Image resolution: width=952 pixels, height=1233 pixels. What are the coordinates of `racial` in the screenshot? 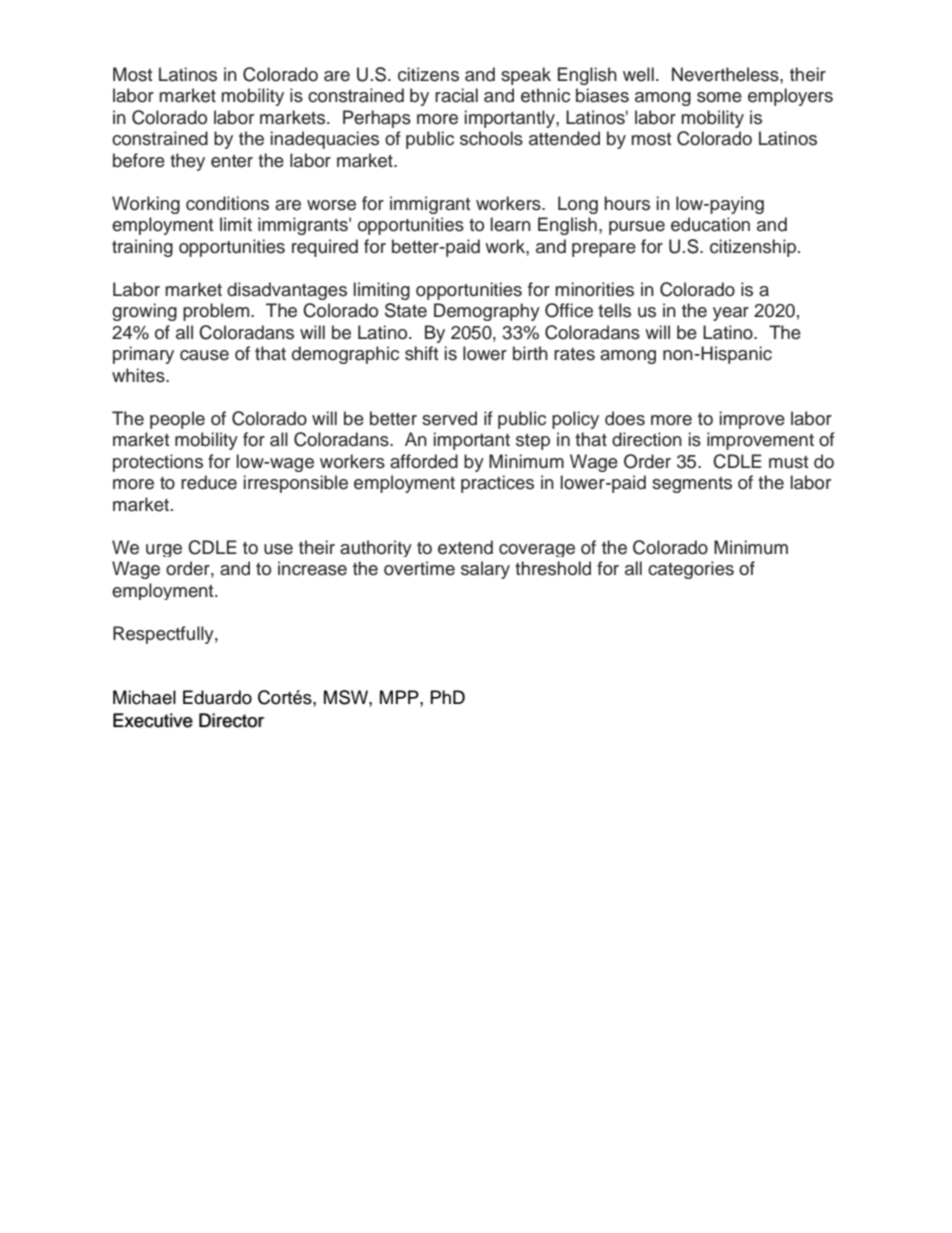 It's located at (456, 95).
